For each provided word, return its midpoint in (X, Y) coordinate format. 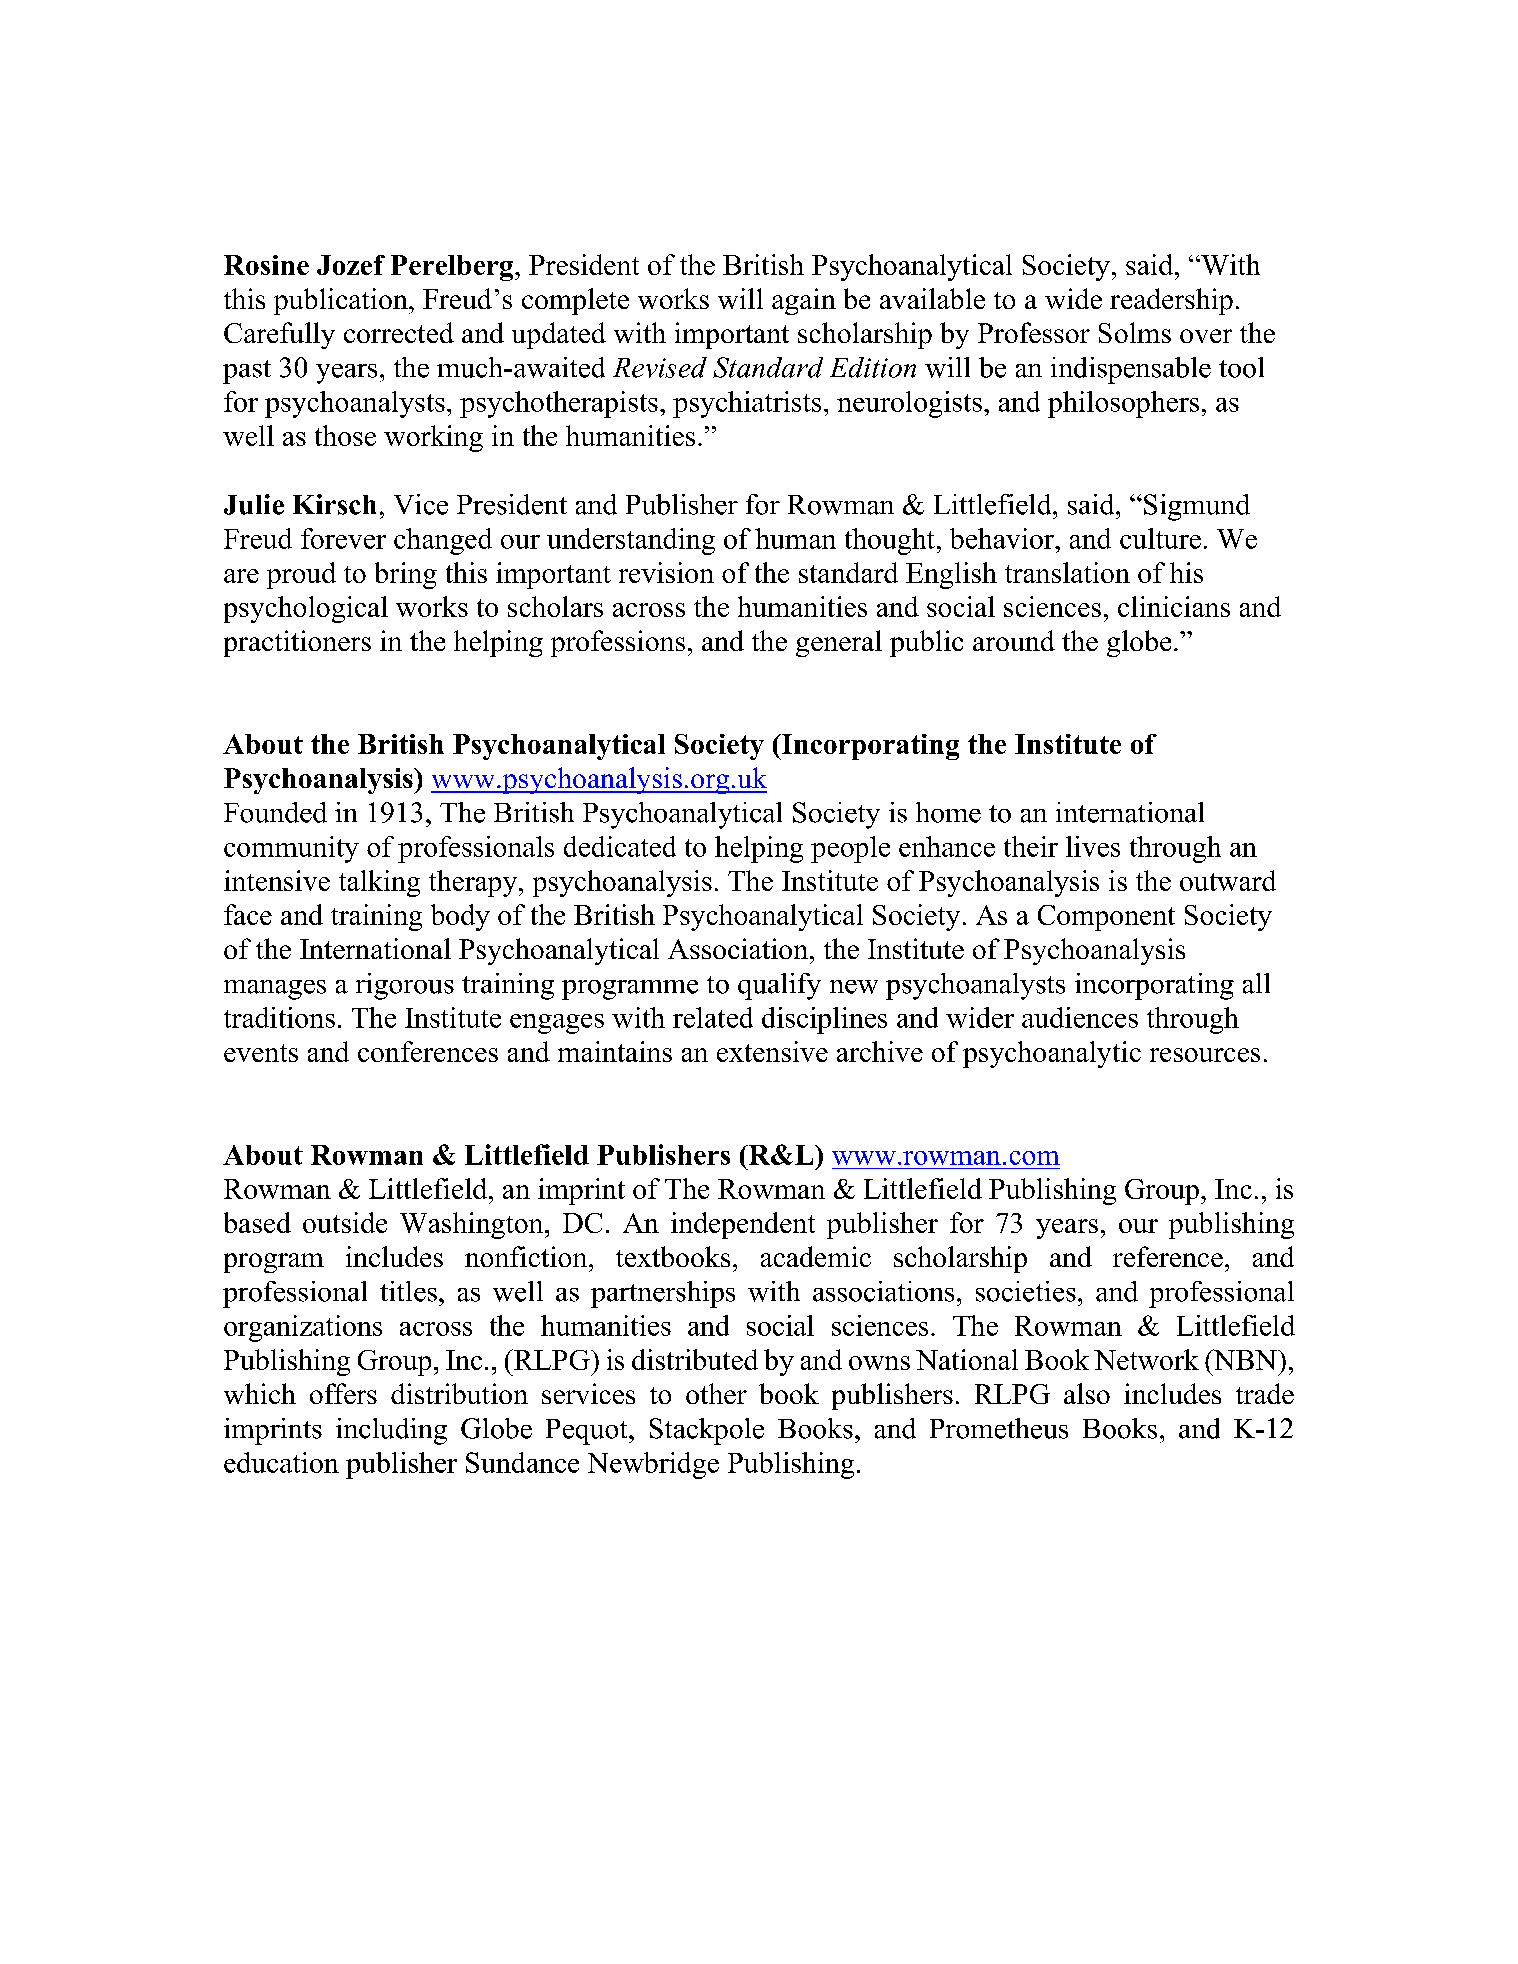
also (1087, 1393)
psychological (306, 609)
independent (743, 1225)
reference (1168, 1256)
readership (1171, 301)
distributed (695, 1359)
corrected (399, 332)
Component (1106, 918)
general (839, 643)
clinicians (1174, 606)
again (804, 301)
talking (379, 883)
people (850, 849)
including (391, 1431)
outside (345, 1222)
